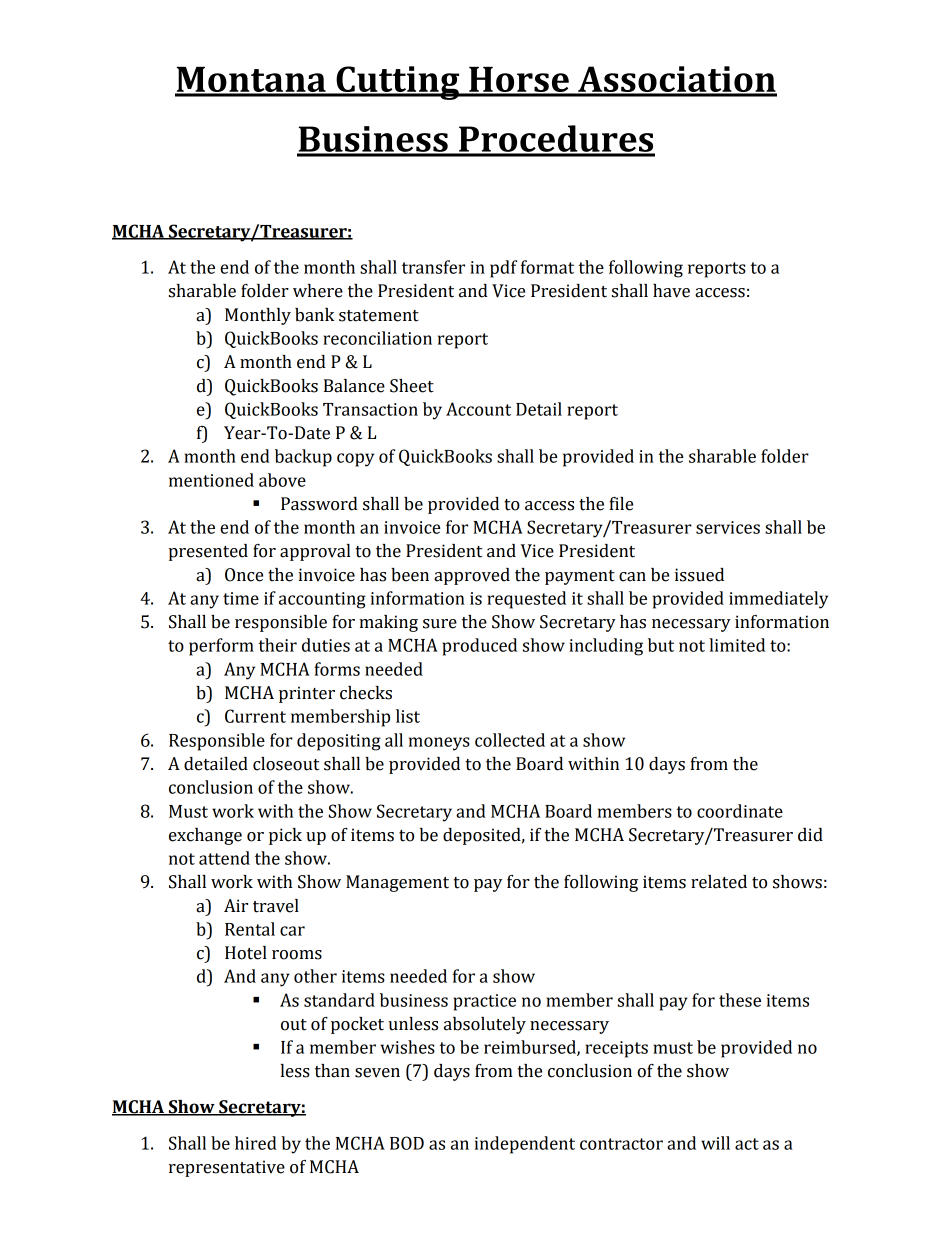  I want to click on Management, so click(397, 883).
